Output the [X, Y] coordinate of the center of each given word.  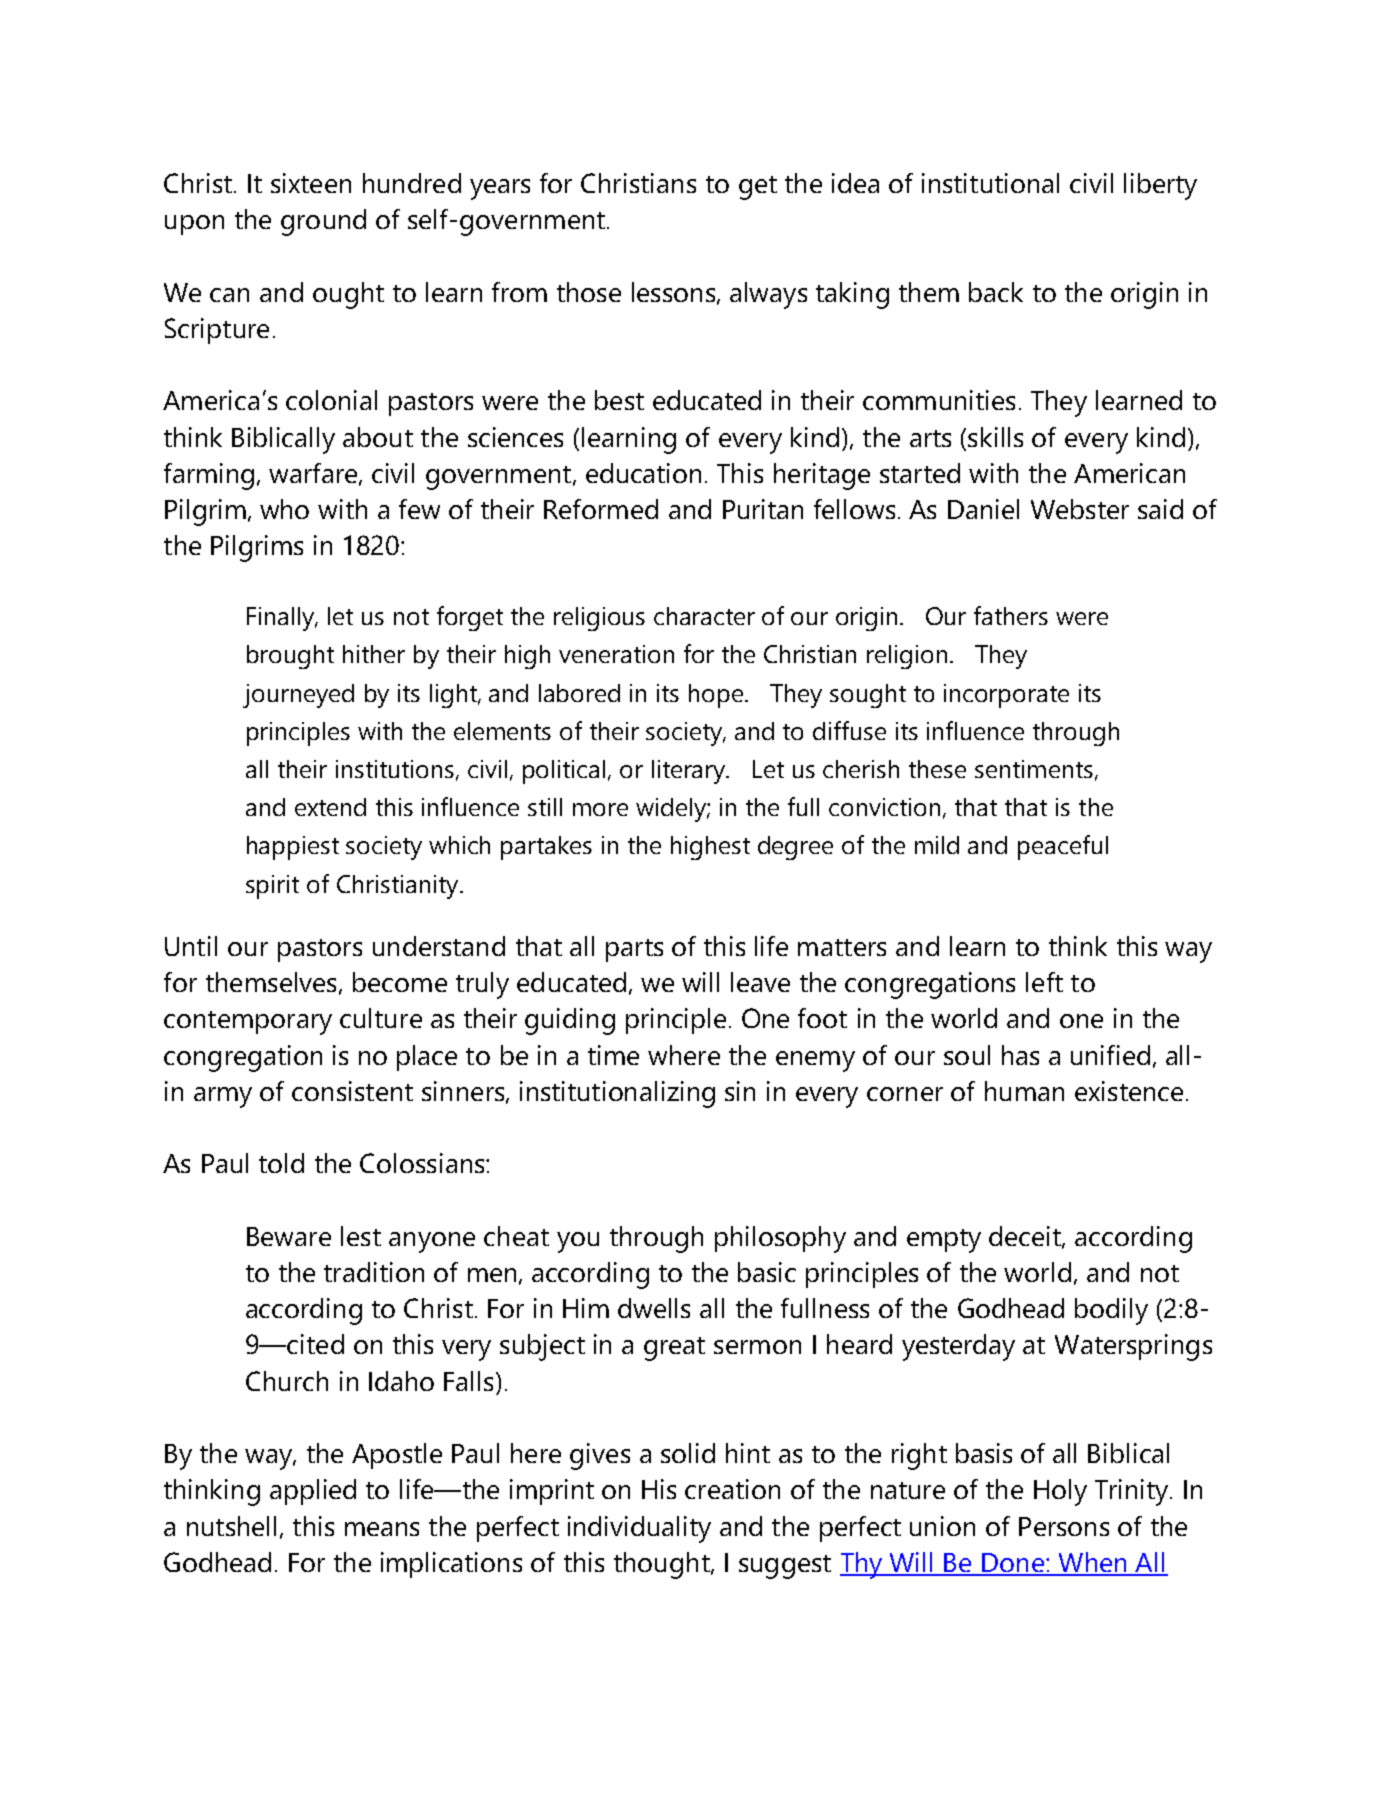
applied [313, 1492]
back [996, 292]
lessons [675, 293]
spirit [272, 887]
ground [323, 222]
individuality [639, 1529]
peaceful [1063, 847]
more [600, 809]
